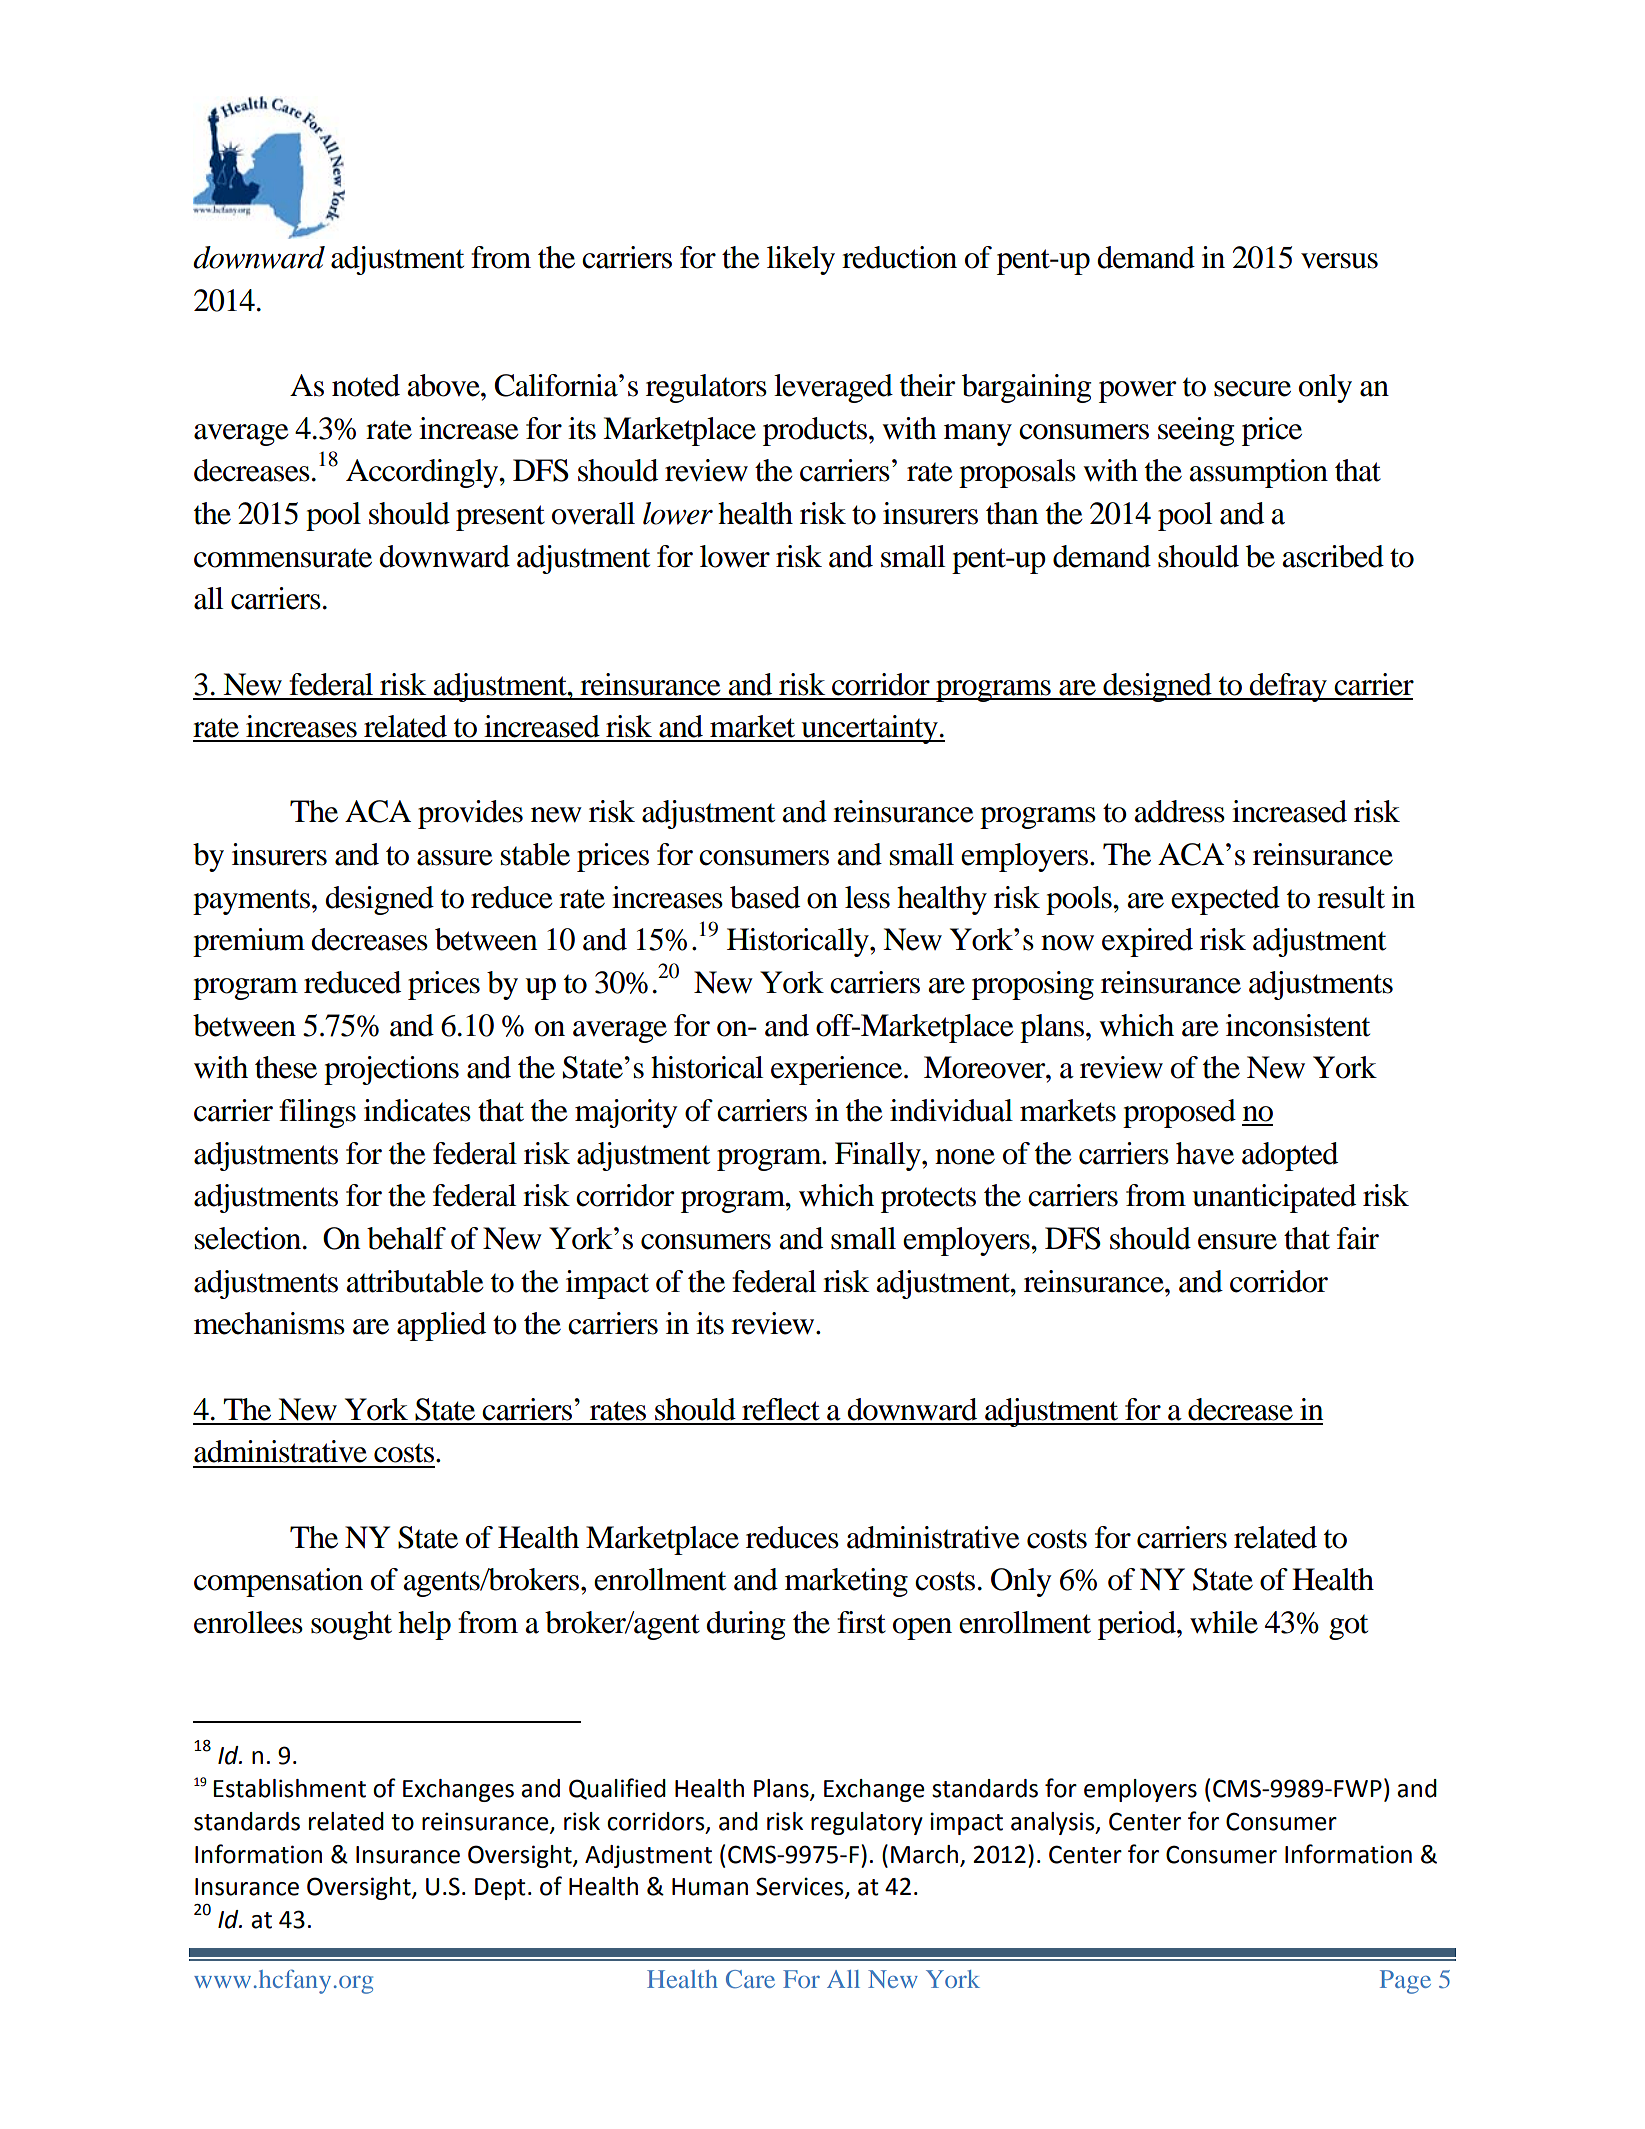 This screenshot has width=1645, height=2129. Describe the element at coordinates (1288, 687) in the screenshot. I see `defray` at that location.
